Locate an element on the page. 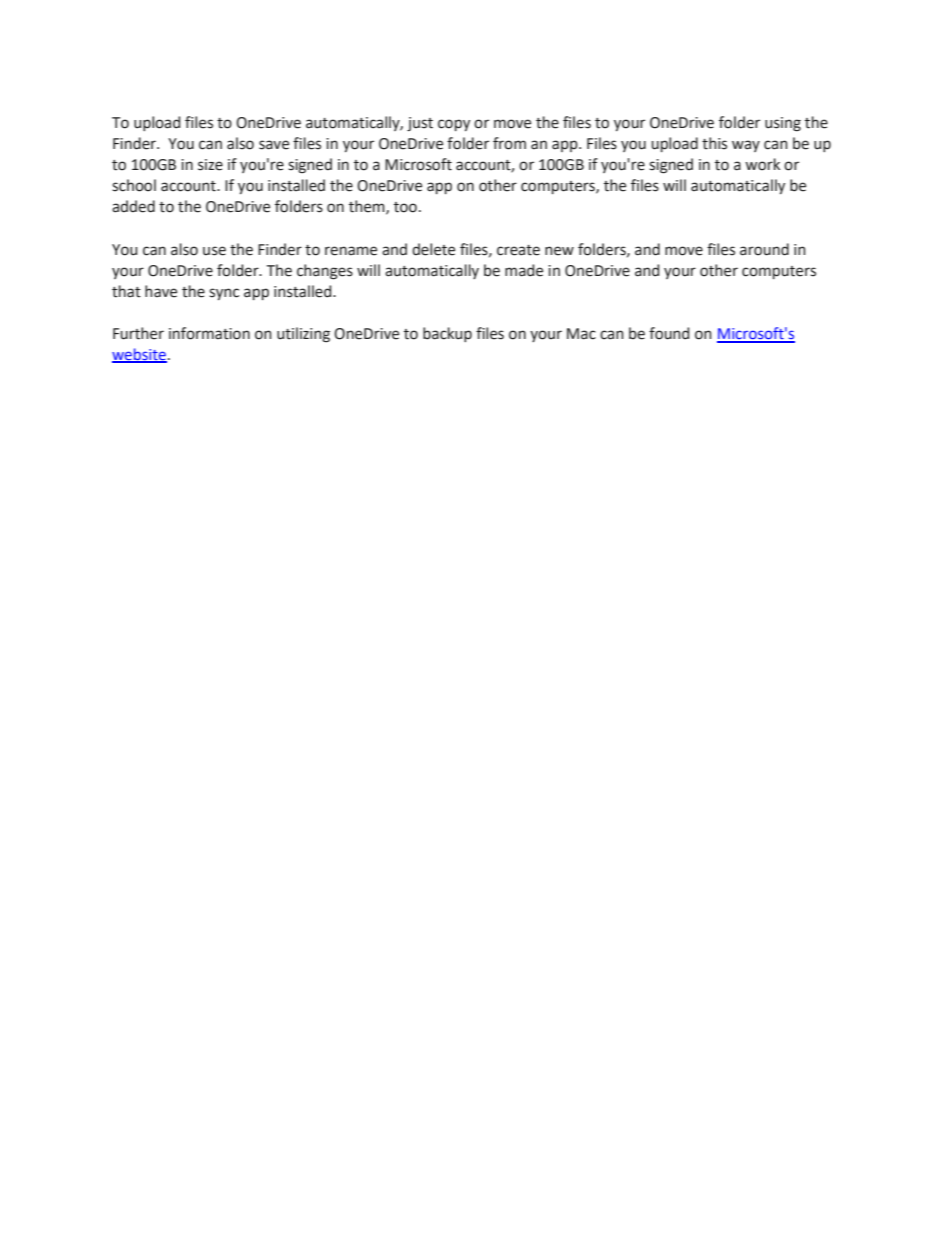 This page has width=952, height=1233. school is located at coordinates (134, 185).
